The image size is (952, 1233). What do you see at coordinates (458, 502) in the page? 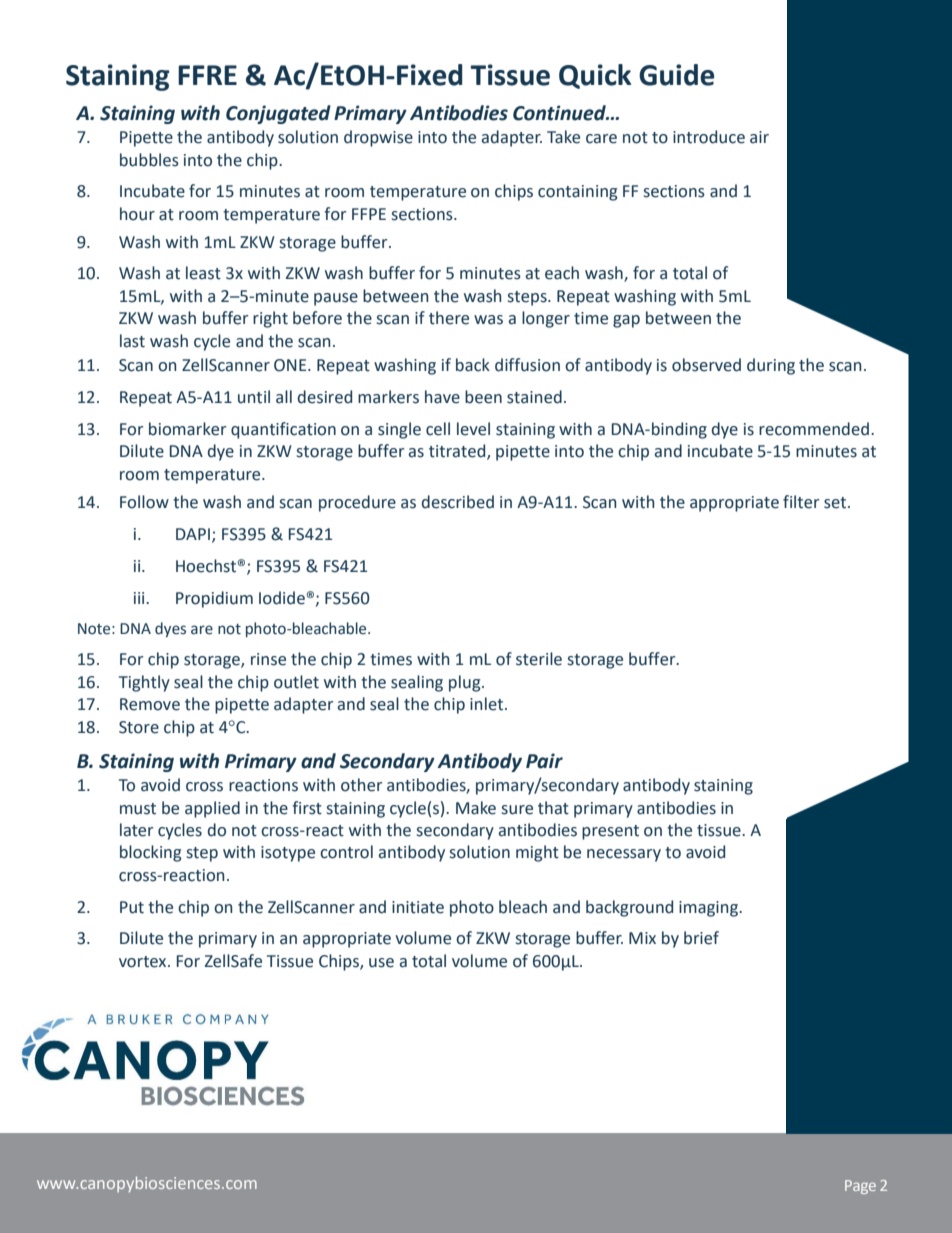
I see `described` at bounding box center [458, 502].
